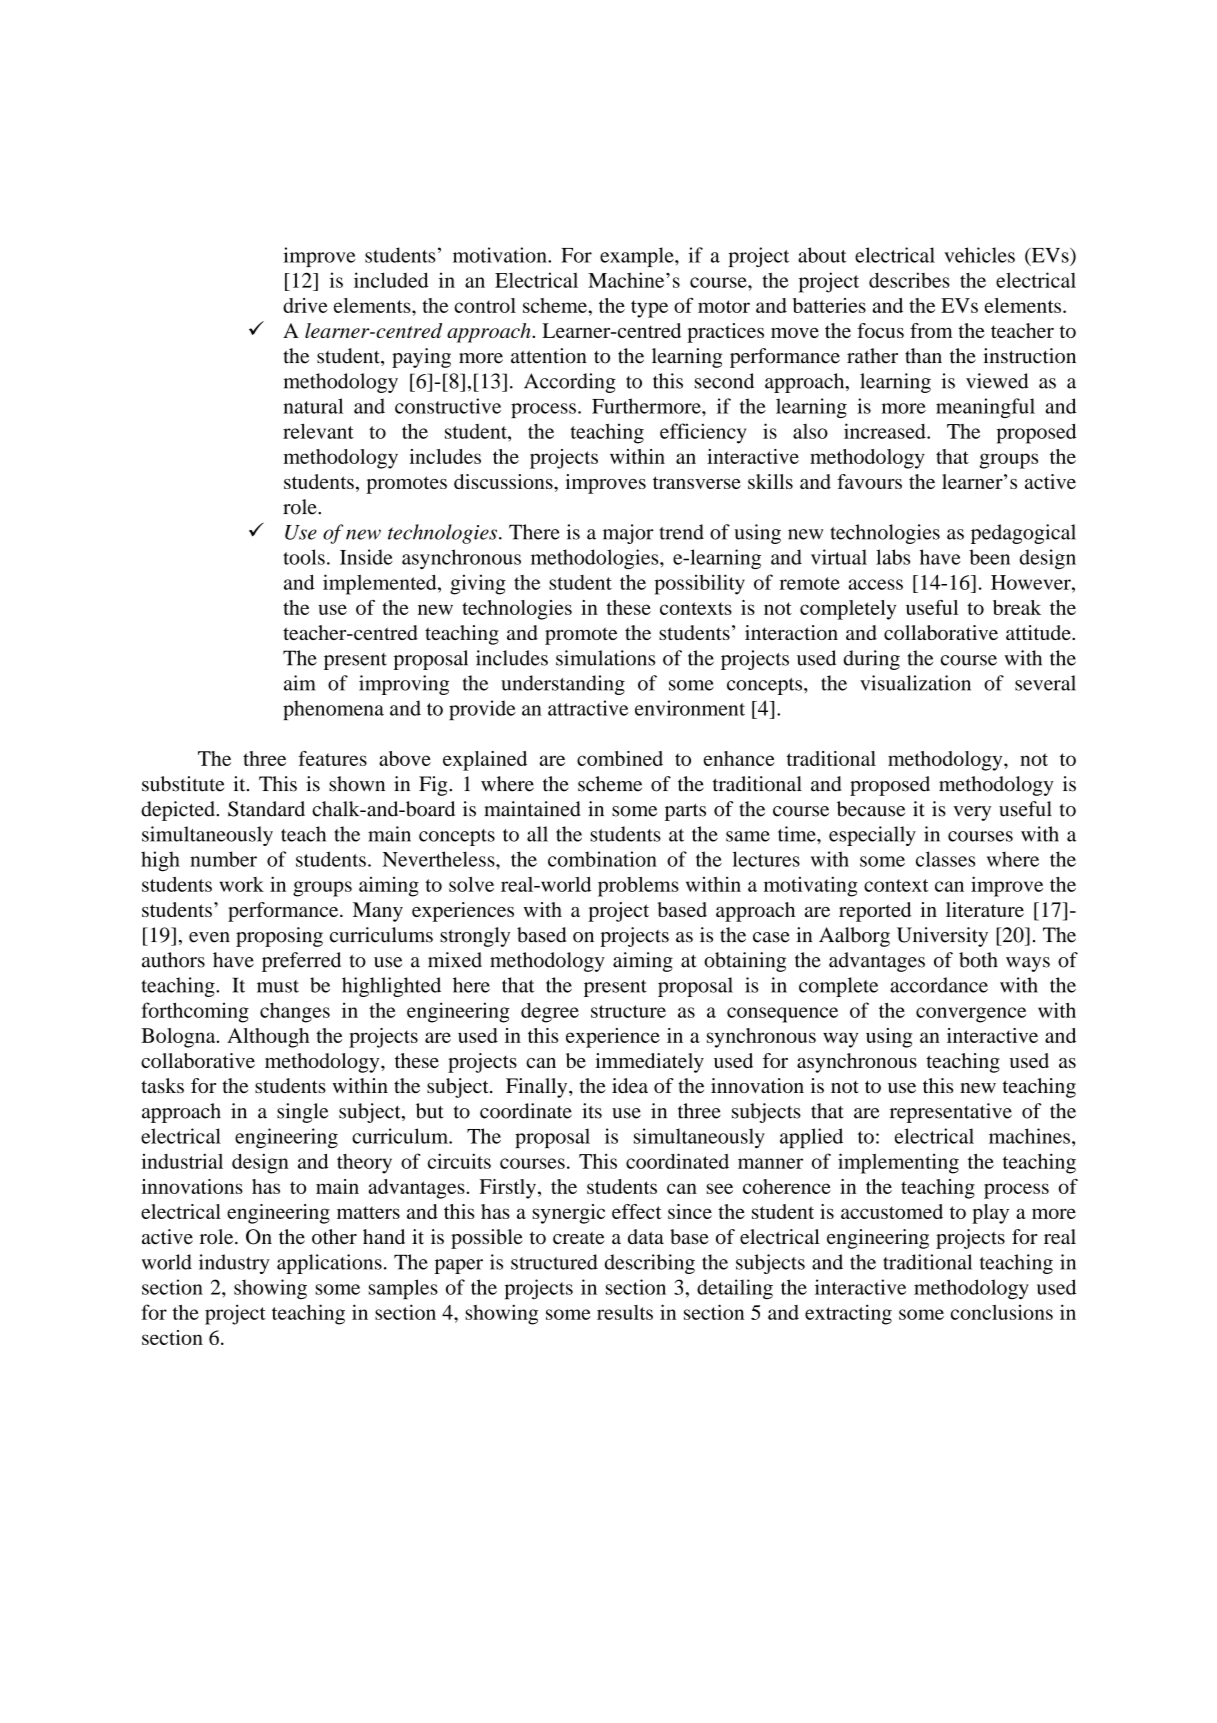 Image resolution: width=1217 pixels, height=1723 pixels. Describe the element at coordinates (971, 1015) in the page. I see `convergence` at that location.
